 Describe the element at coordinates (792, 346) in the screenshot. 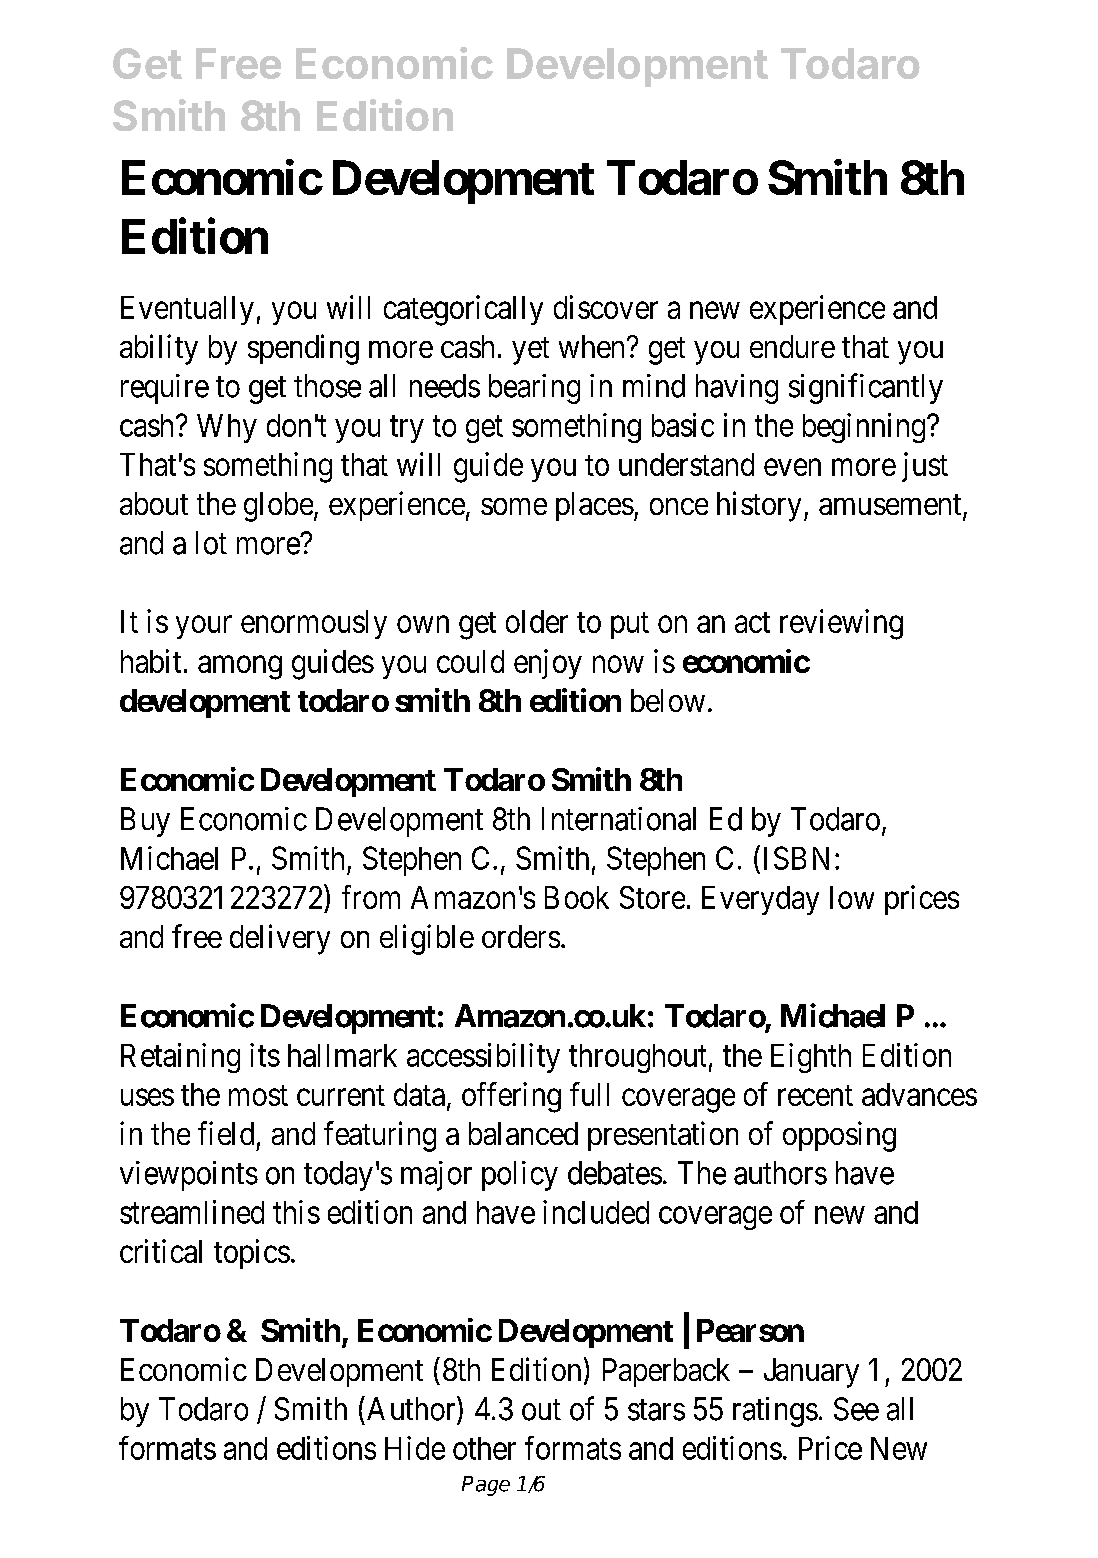

I see `endure` at that location.
